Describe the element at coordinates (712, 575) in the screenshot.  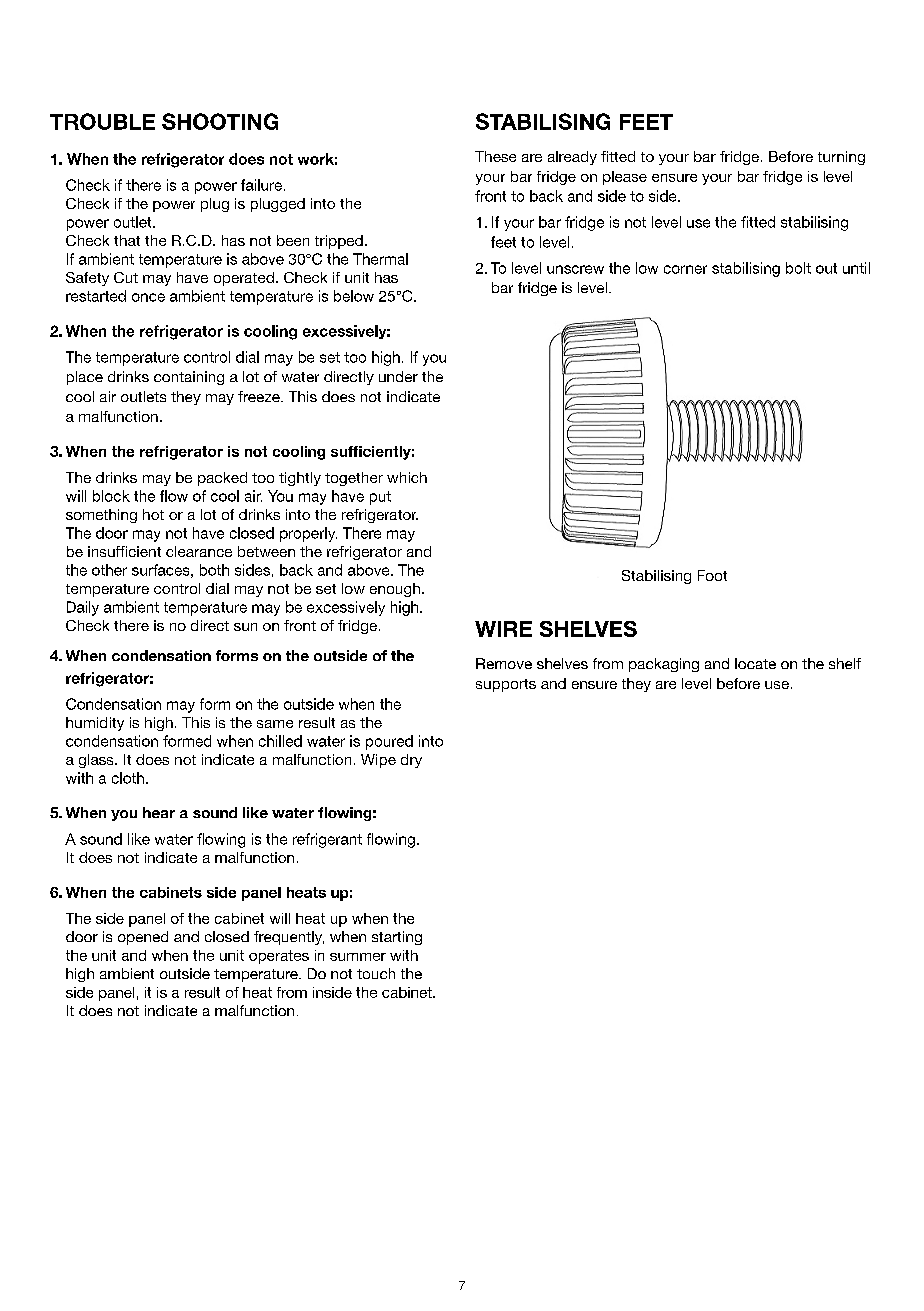
I see `Foot` at that location.
